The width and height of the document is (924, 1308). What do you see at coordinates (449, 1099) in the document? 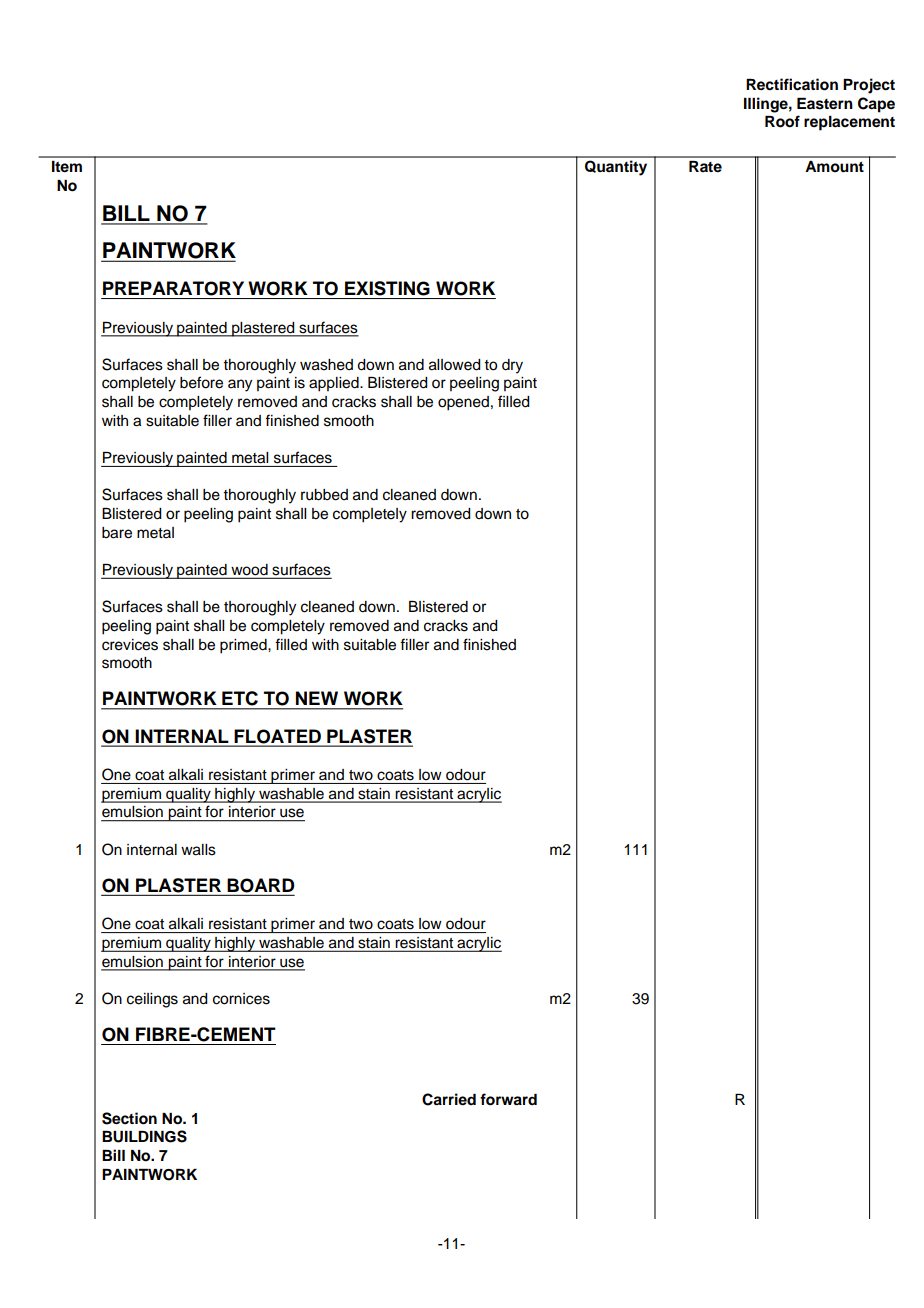
I see `Carried` at bounding box center [449, 1099].
